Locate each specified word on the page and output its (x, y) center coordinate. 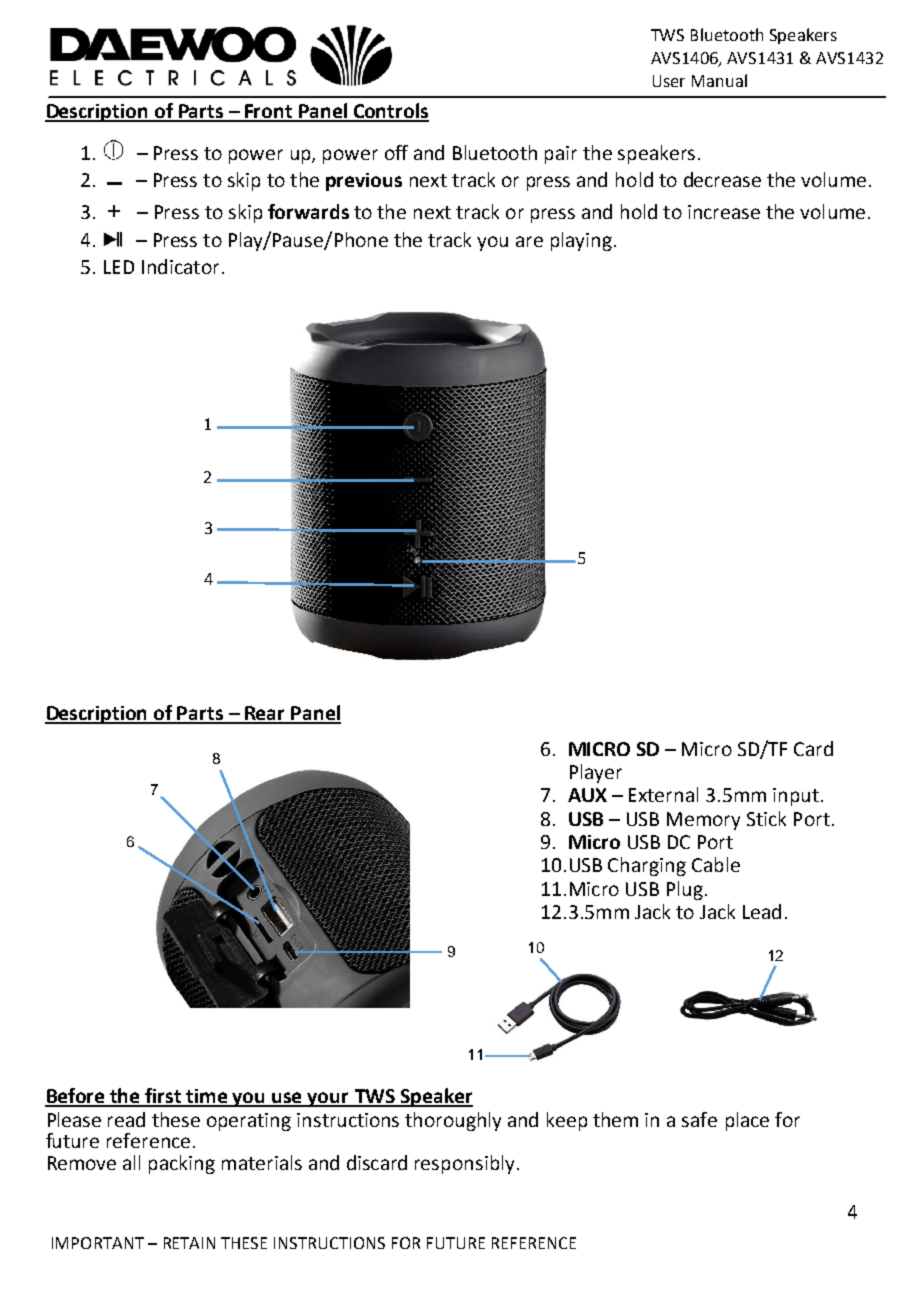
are (529, 241)
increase (724, 212)
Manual (719, 80)
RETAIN (189, 1243)
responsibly (464, 1164)
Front (269, 112)
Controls (390, 112)
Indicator (180, 266)
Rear (265, 714)
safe (699, 1119)
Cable (716, 864)
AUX (587, 795)
